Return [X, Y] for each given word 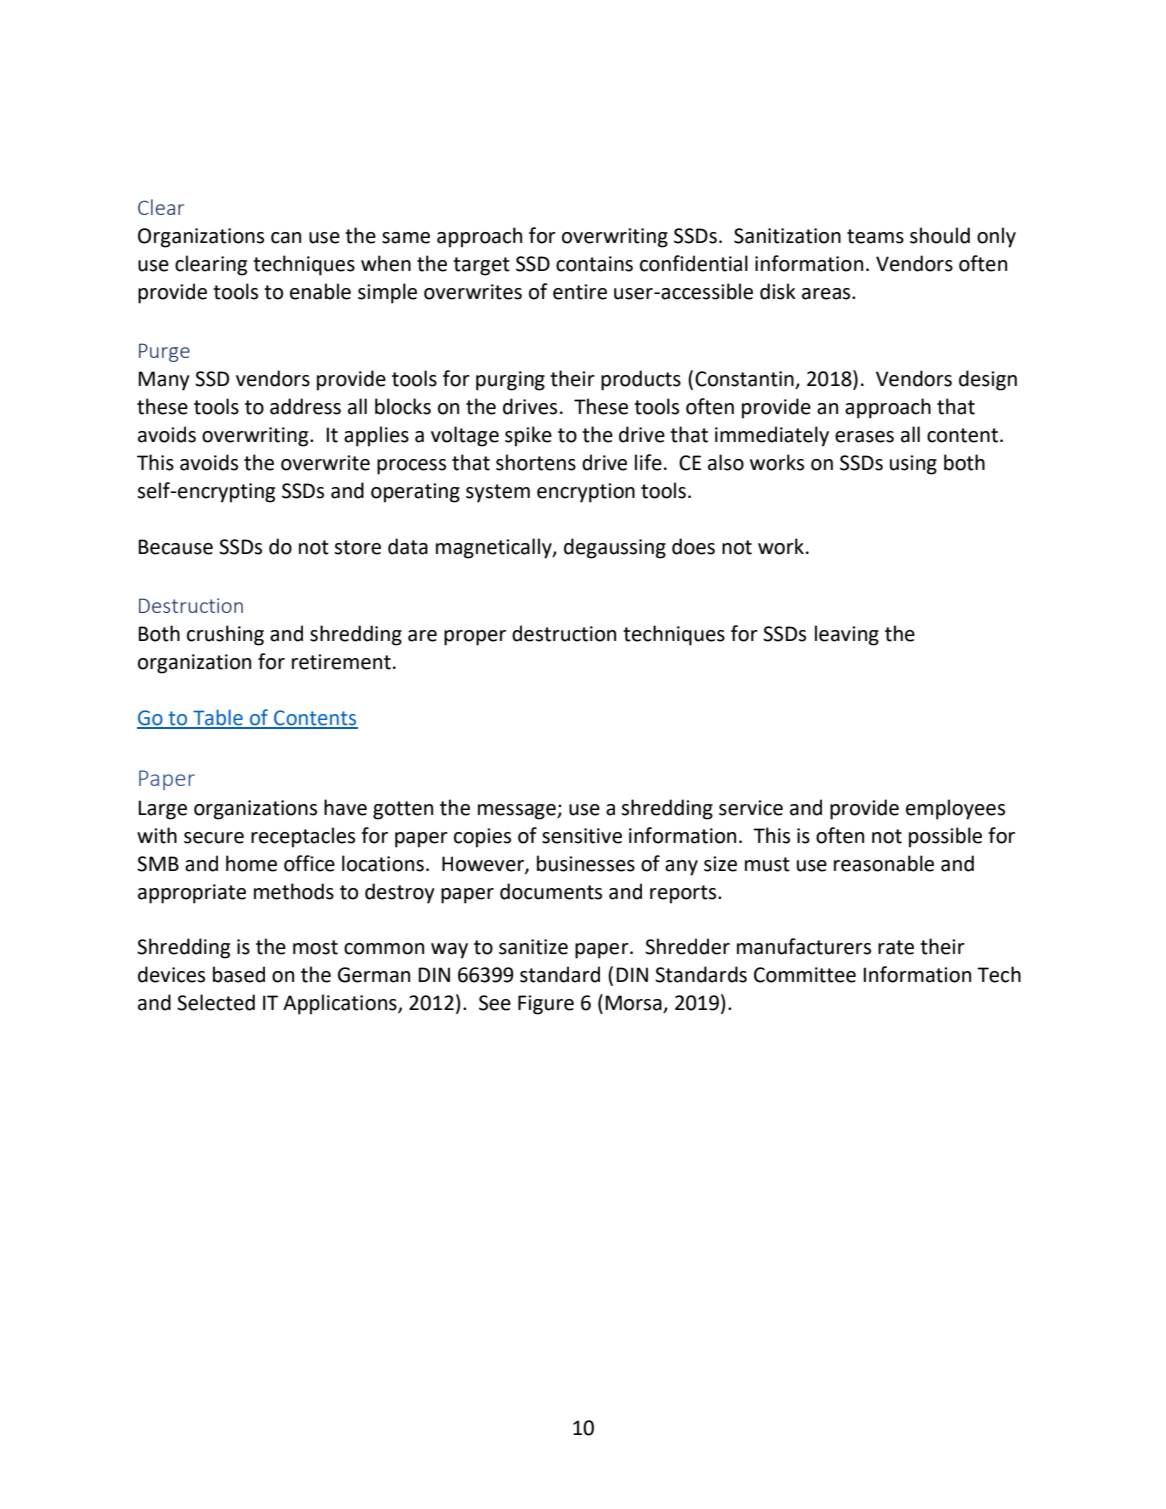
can [286, 238]
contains [594, 264]
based [239, 974]
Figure [546, 1005]
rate [896, 947]
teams [875, 236]
